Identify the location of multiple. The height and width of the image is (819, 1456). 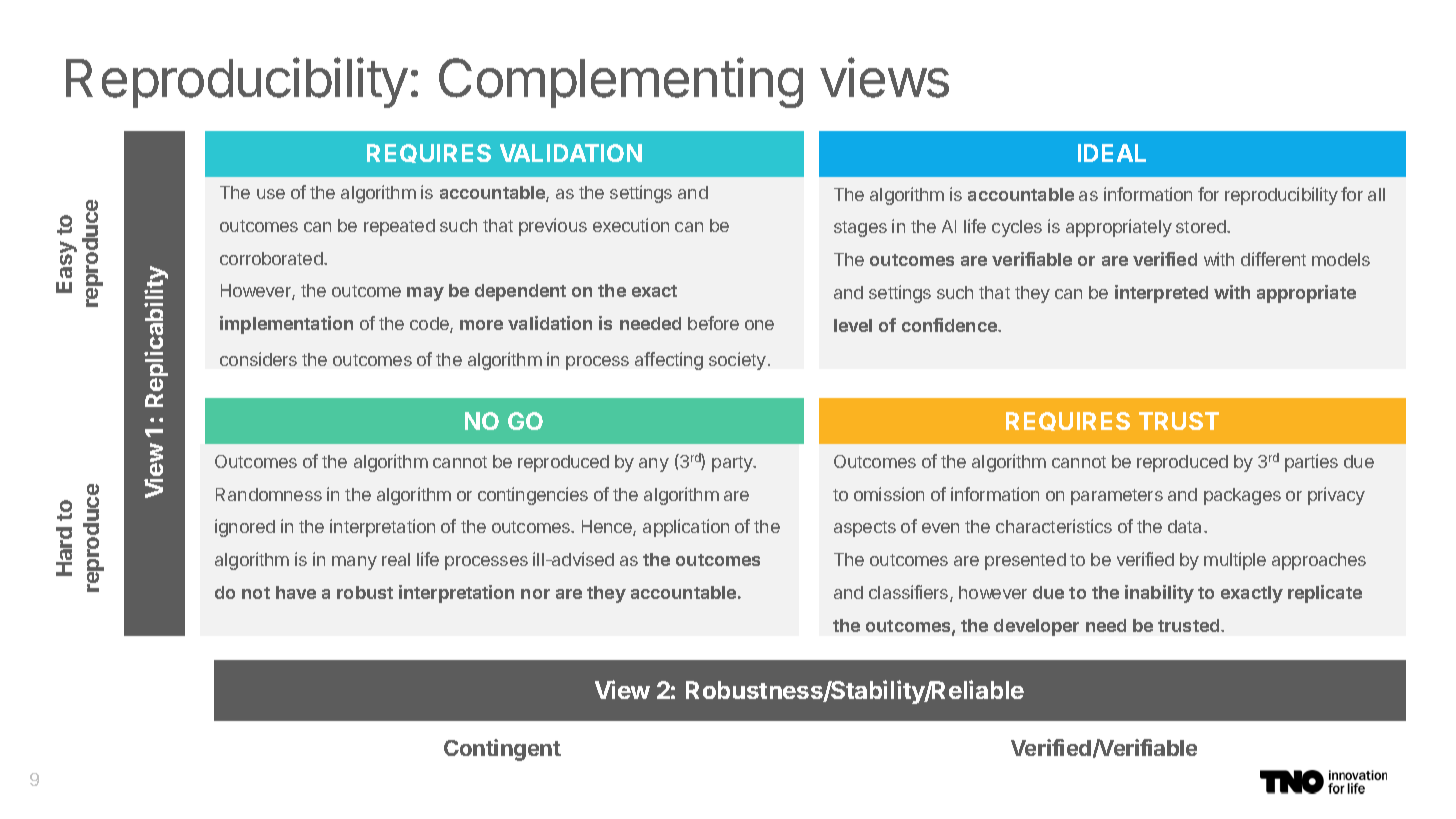
(1235, 561).
